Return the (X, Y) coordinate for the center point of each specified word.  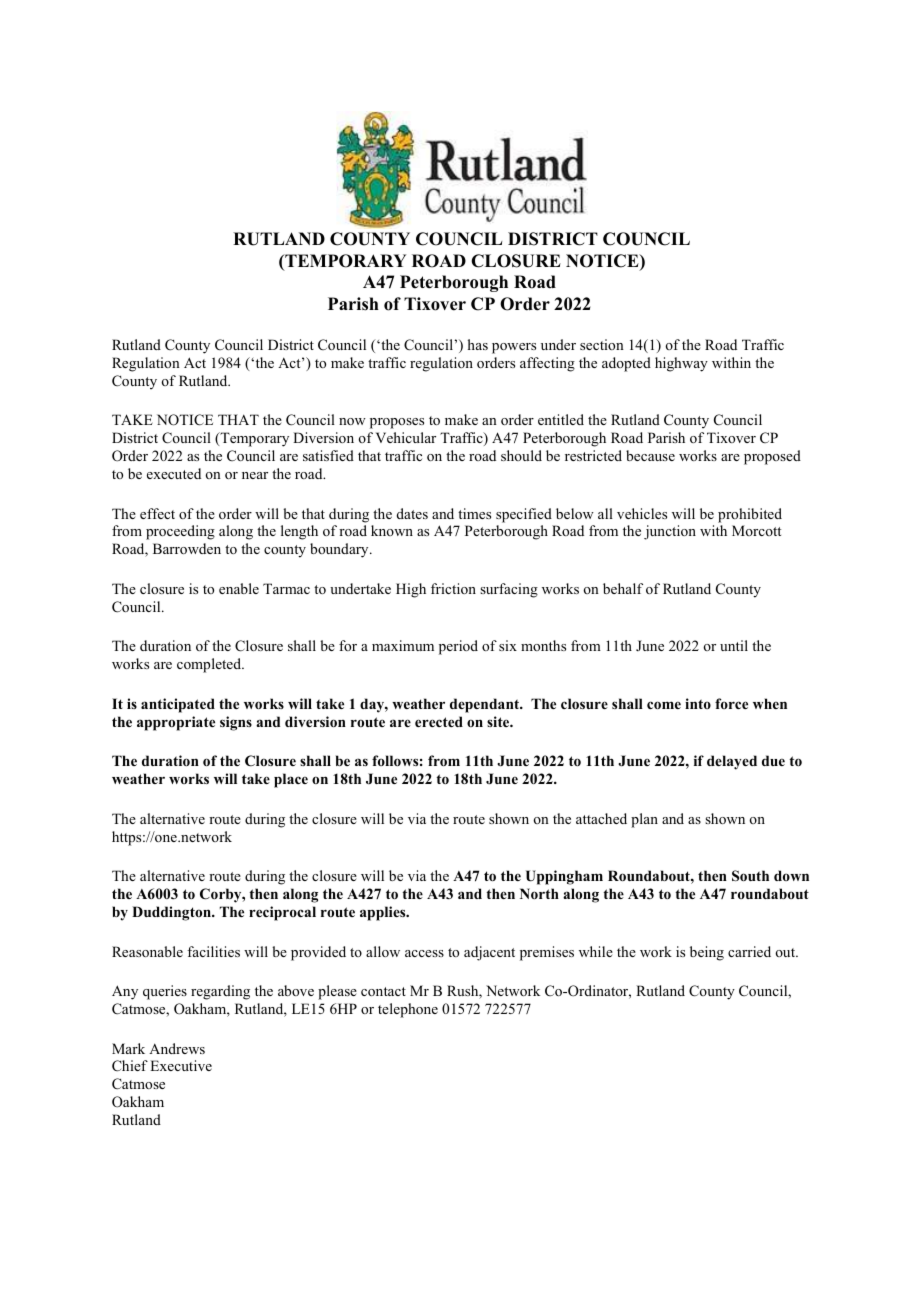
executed (174, 473)
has (478, 344)
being (707, 953)
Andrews (177, 1048)
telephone (408, 1010)
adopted (626, 364)
